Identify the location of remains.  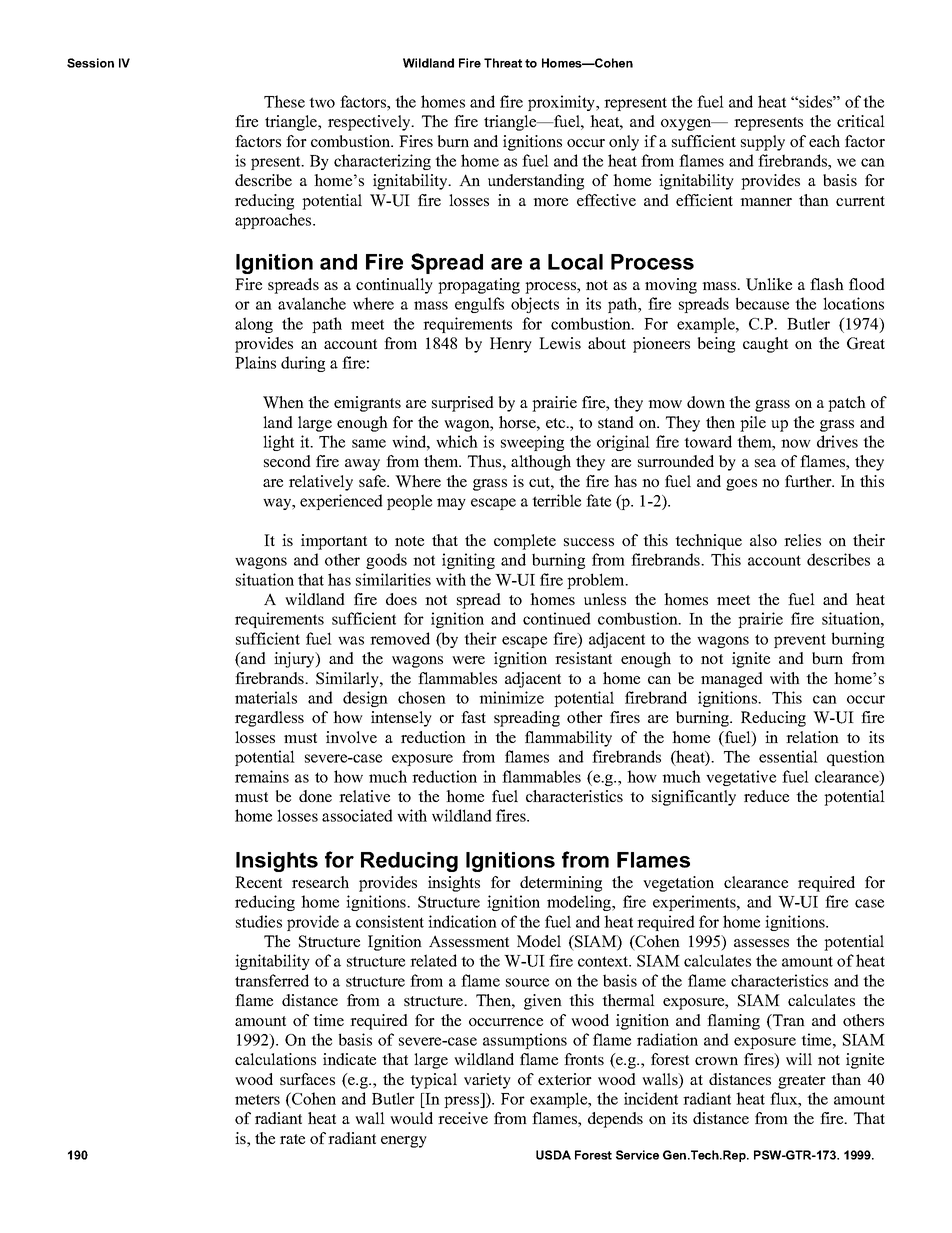
(262, 776).
